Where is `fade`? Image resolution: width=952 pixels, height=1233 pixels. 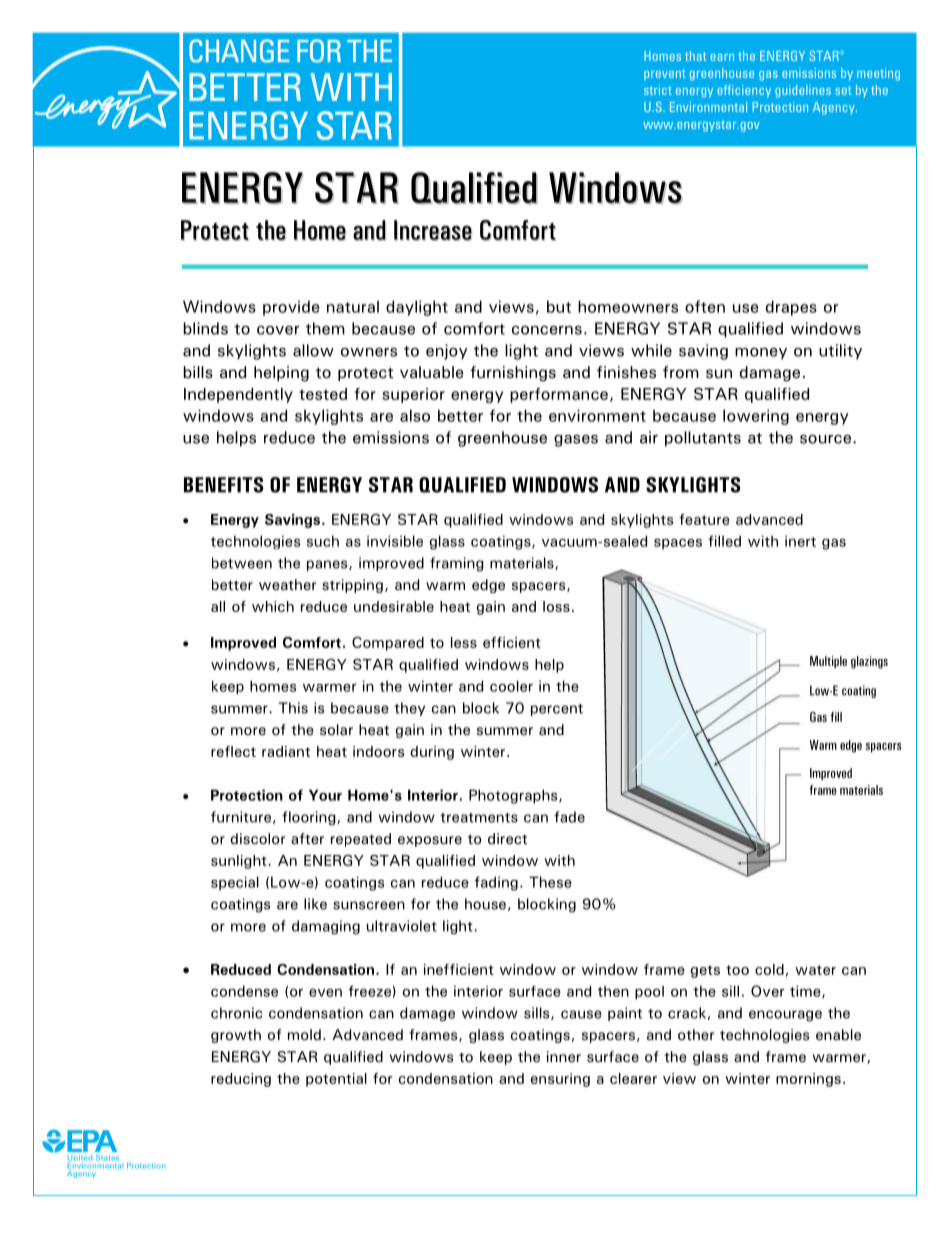
fade is located at coordinates (569, 817).
